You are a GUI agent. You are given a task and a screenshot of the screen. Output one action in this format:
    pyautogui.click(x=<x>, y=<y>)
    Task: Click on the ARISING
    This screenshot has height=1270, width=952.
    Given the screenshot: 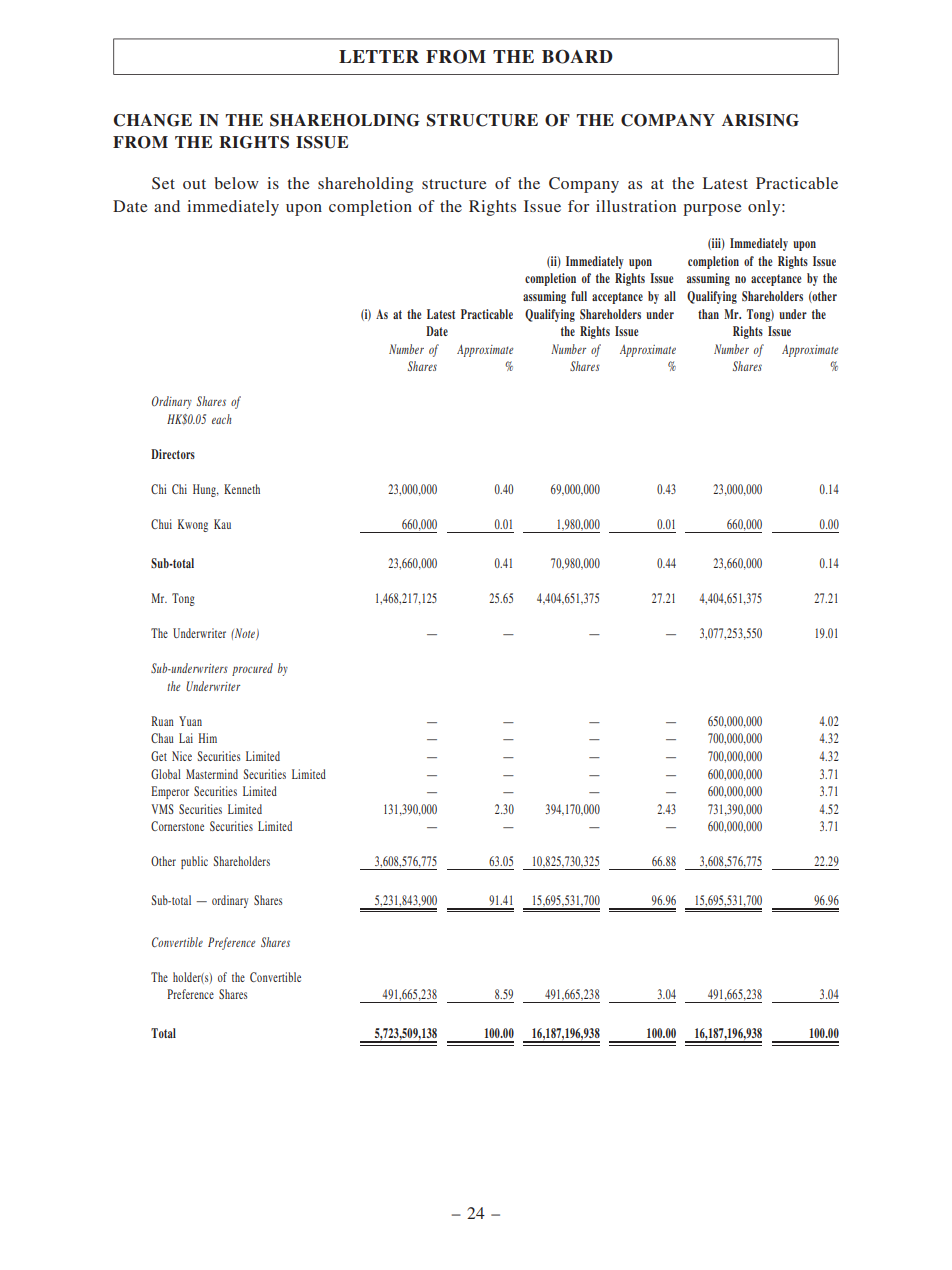 What is the action you would take?
    pyautogui.click(x=760, y=120)
